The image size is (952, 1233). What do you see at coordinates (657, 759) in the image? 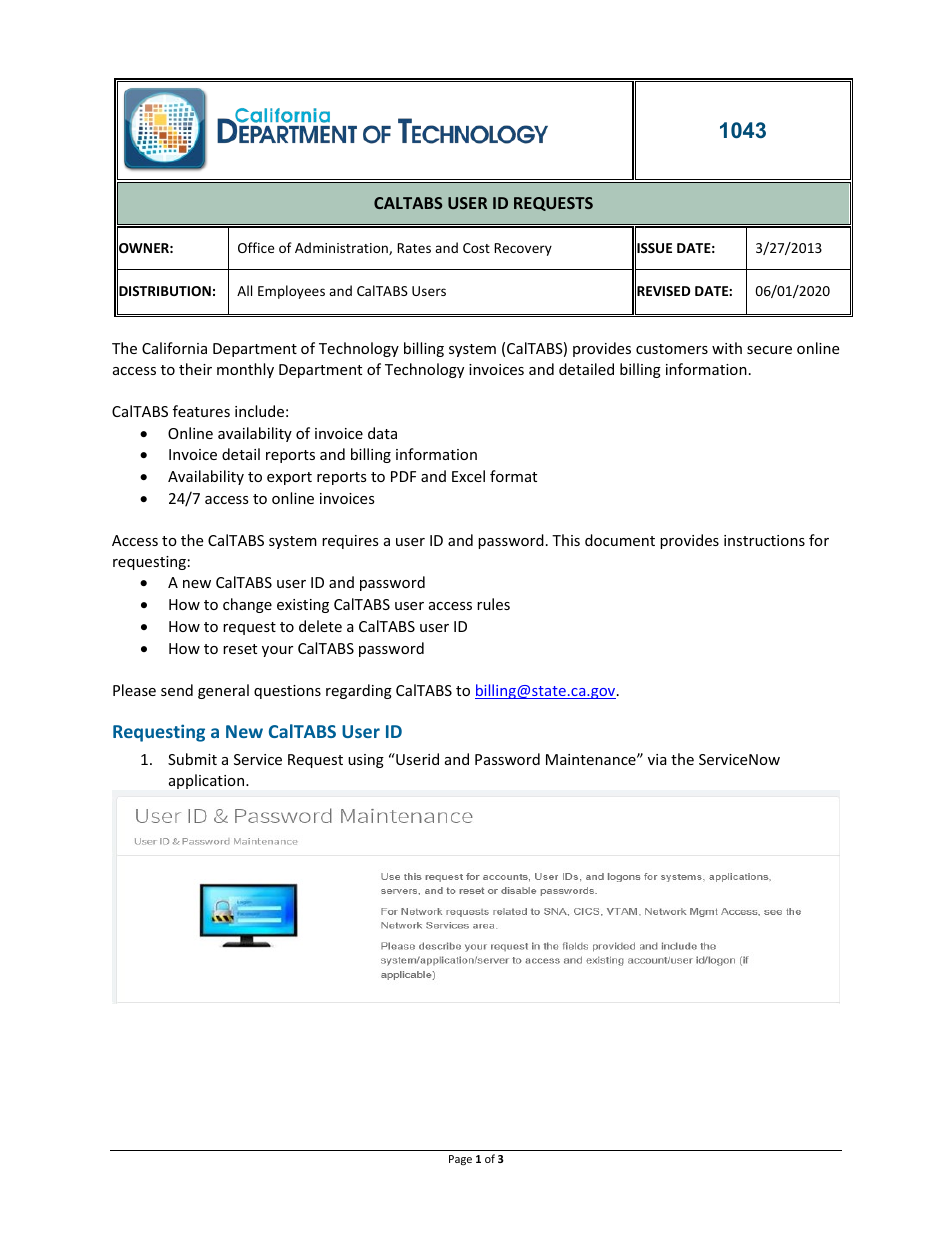
I see `via` at bounding box center [657, 759].
